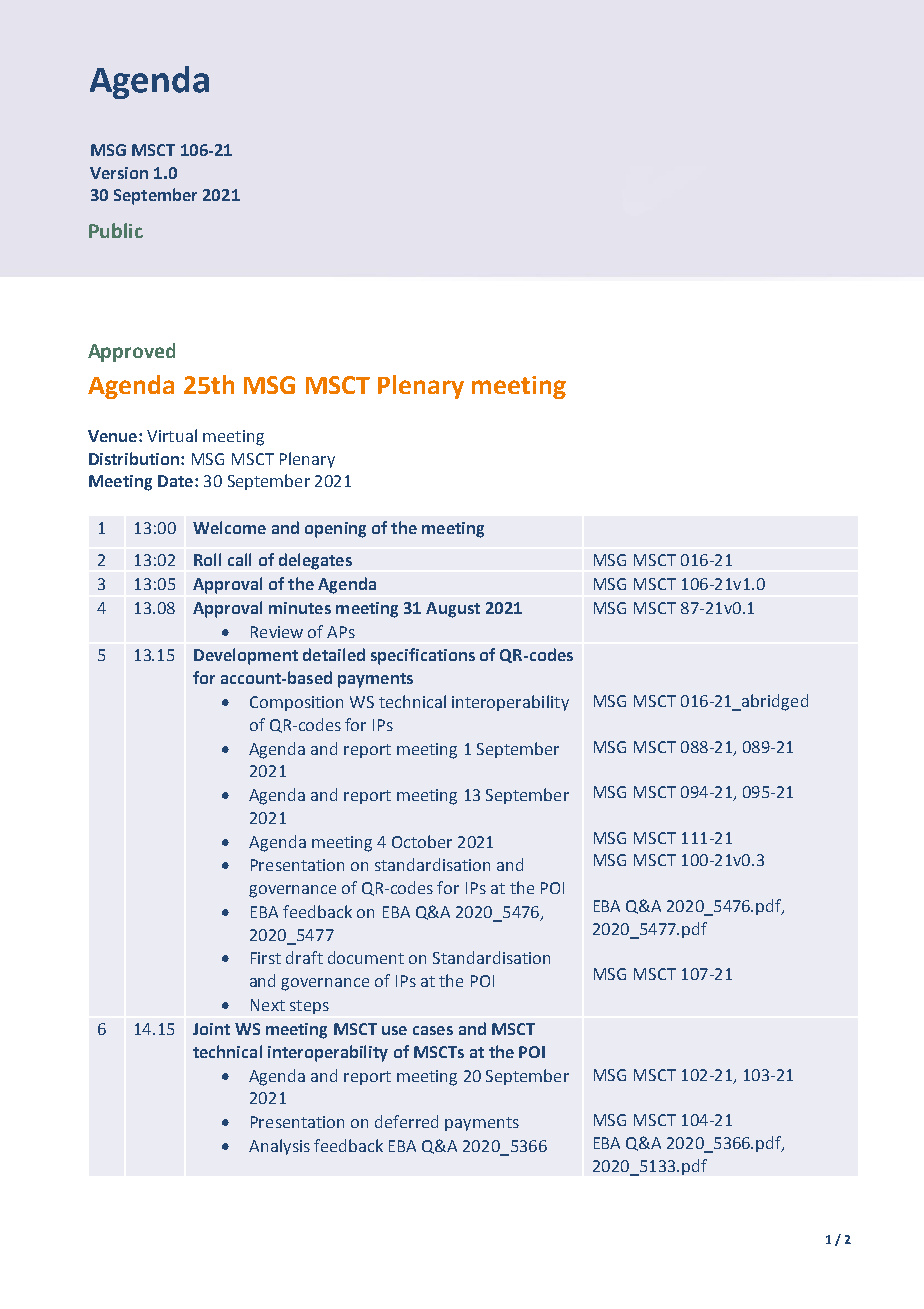 This image has height=1309, width=924. I want to click on August, so click(453, 610).
